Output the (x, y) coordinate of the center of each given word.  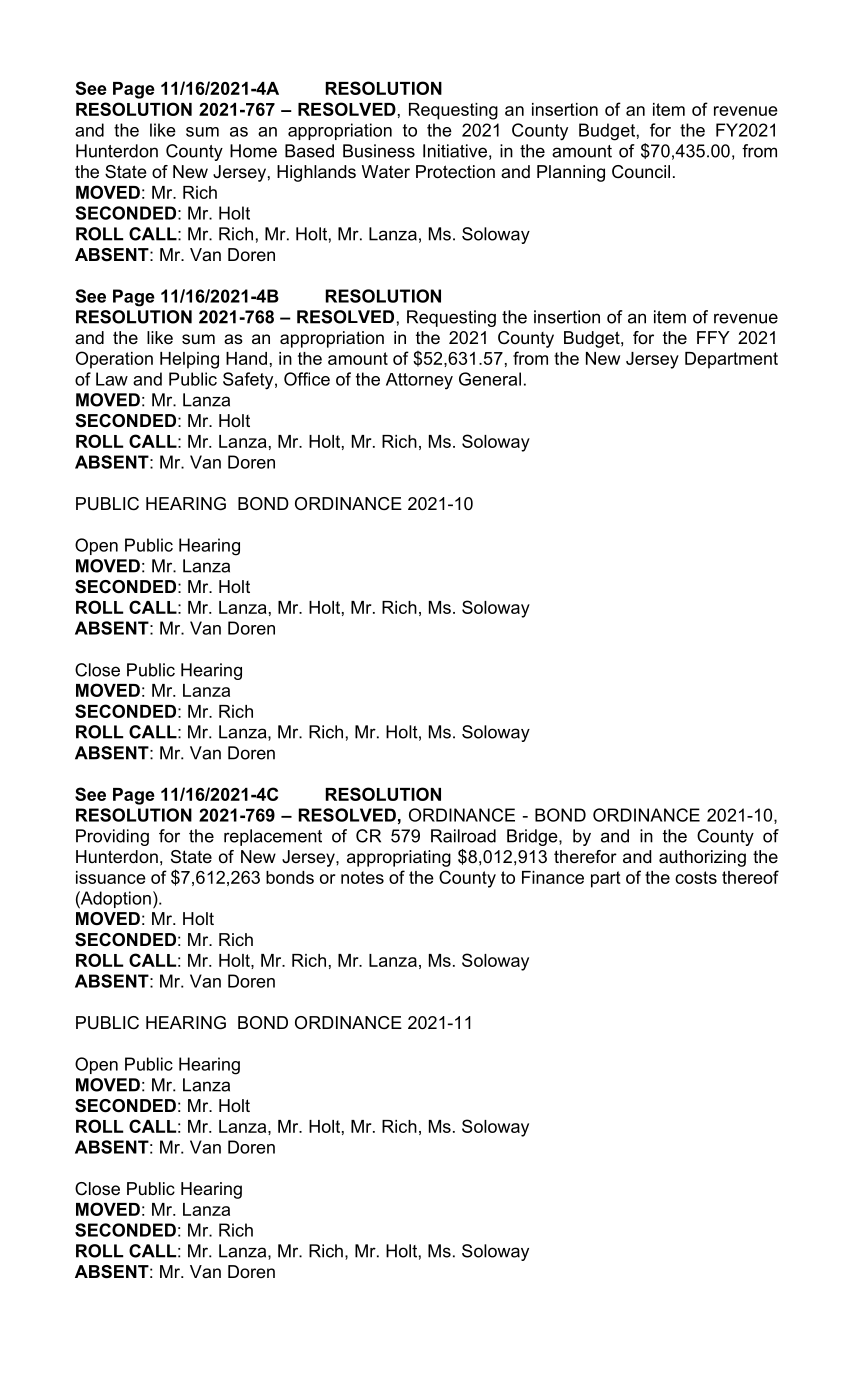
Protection (455, 172)
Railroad (463, 836)
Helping (189, 360)
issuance (111, 877)
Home (253, 151)
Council (641, 172)
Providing (112, 837)
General (490, 379)
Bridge (533, 837)
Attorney (419, 381)
